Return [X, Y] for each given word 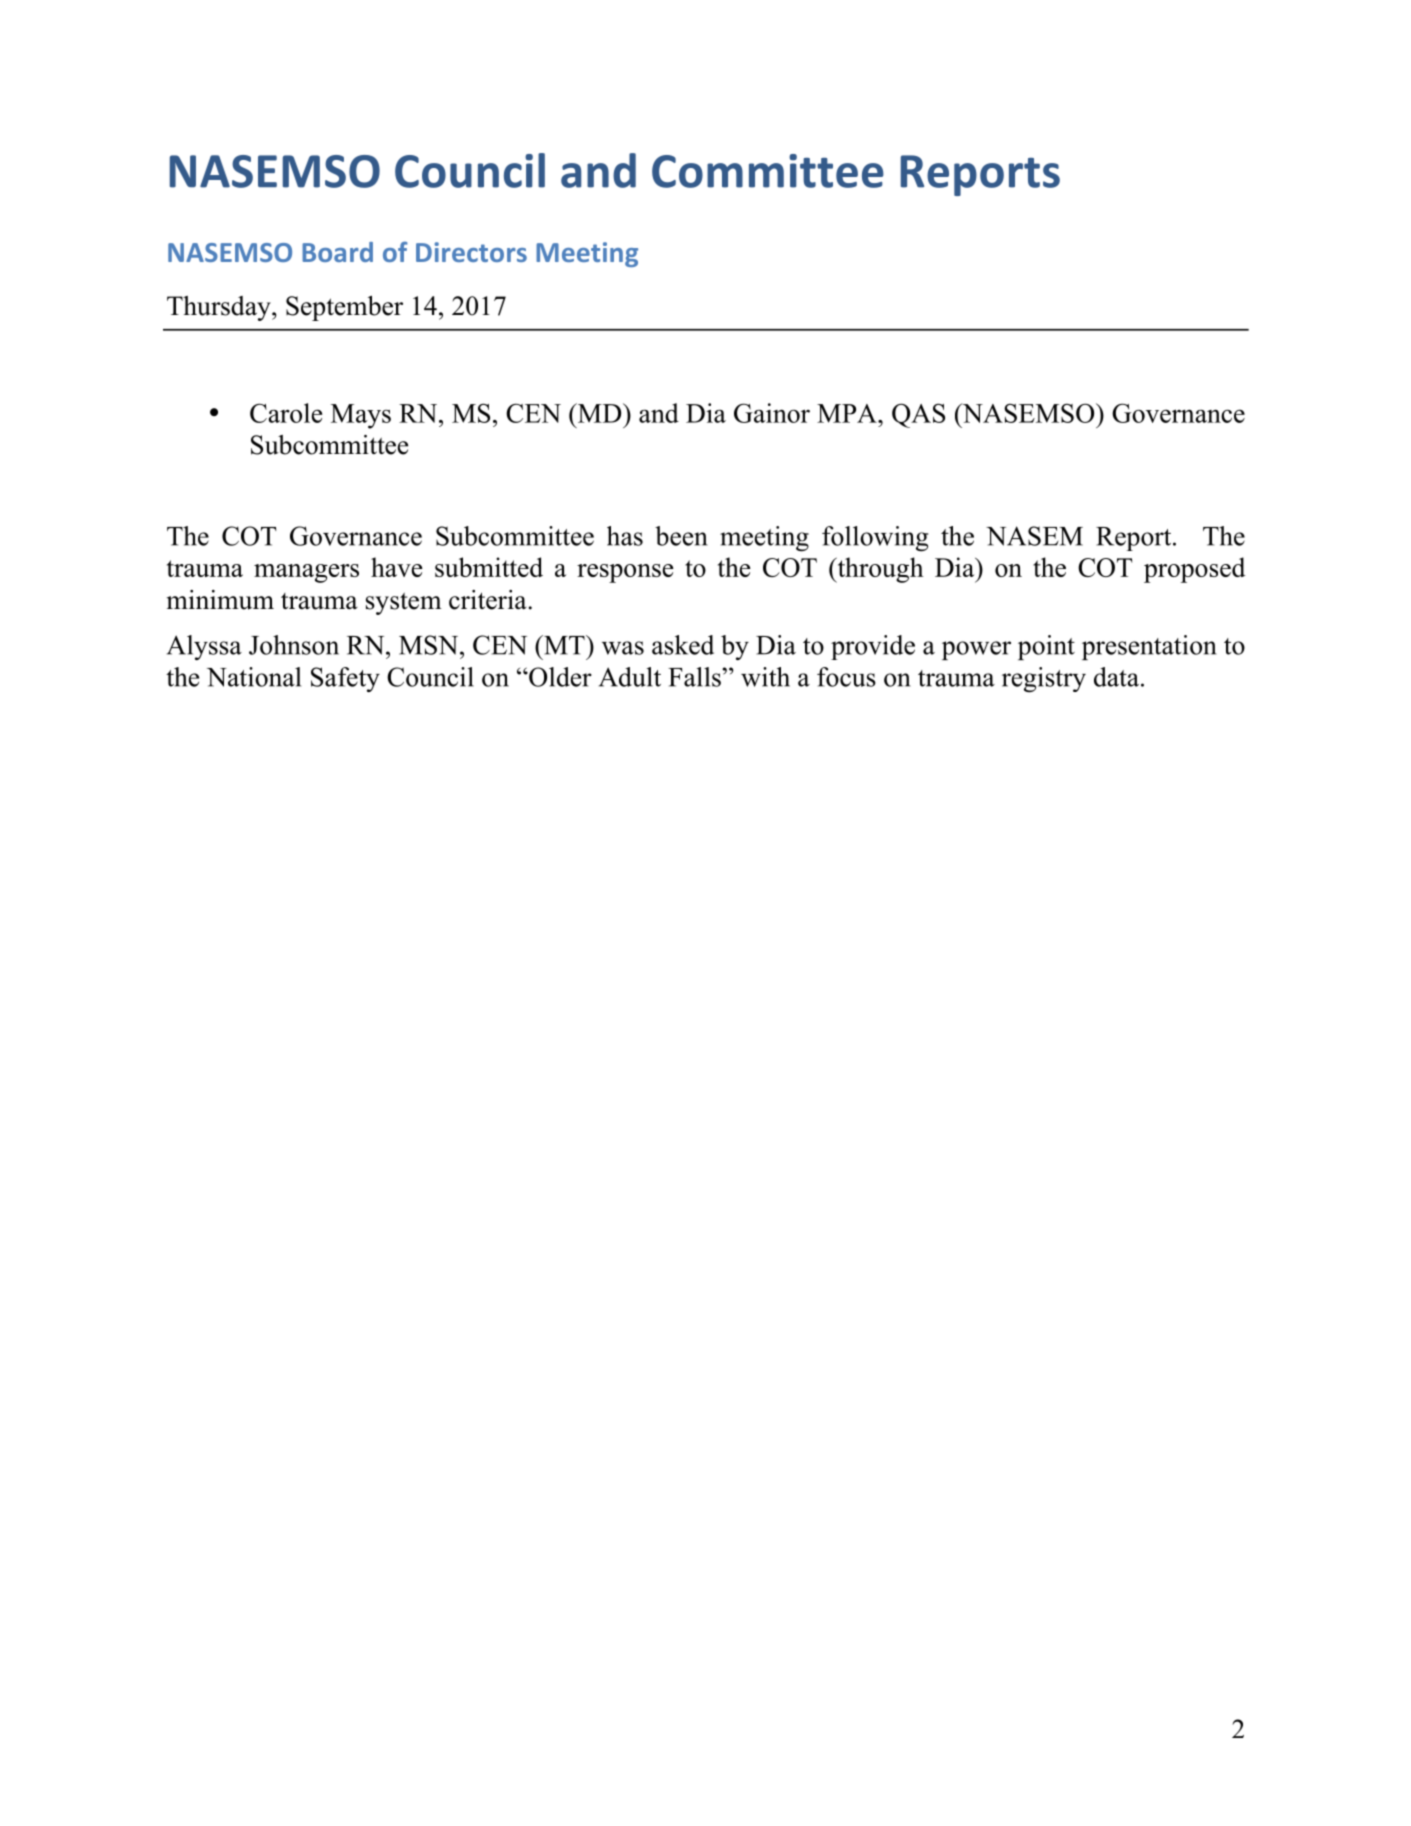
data [1116, 677]
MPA [848, 413]
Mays [361, 416]
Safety [345, 679]
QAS [918, 415]
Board [337, 252]
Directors [471, 252]
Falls [695, 677]
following [875, 539]
